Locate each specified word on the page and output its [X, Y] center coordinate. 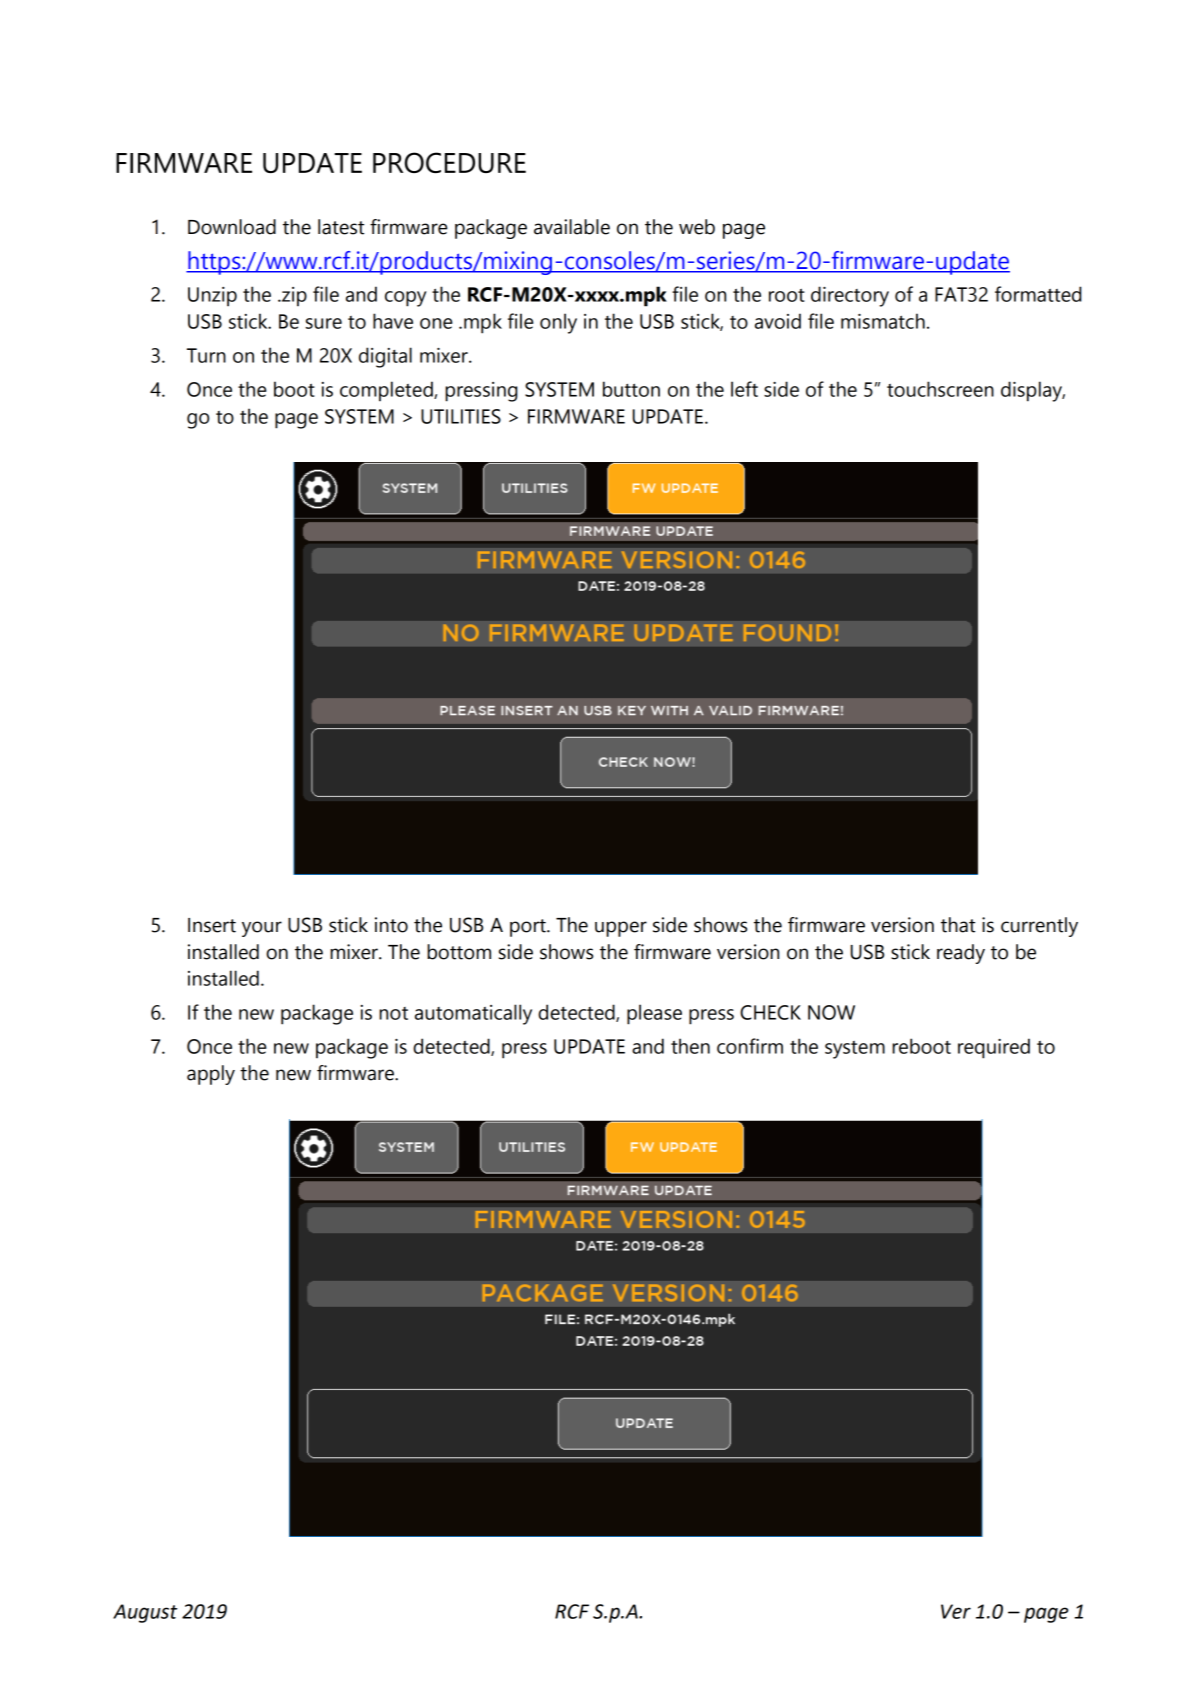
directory [850, 296]
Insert [212, 925]
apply [211, 1075]
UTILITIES [461, 416]
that [958, 925]
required [994, 1048]
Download [232, 227]
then [690, 1046]
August [145, 1613]
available [572, 227]
